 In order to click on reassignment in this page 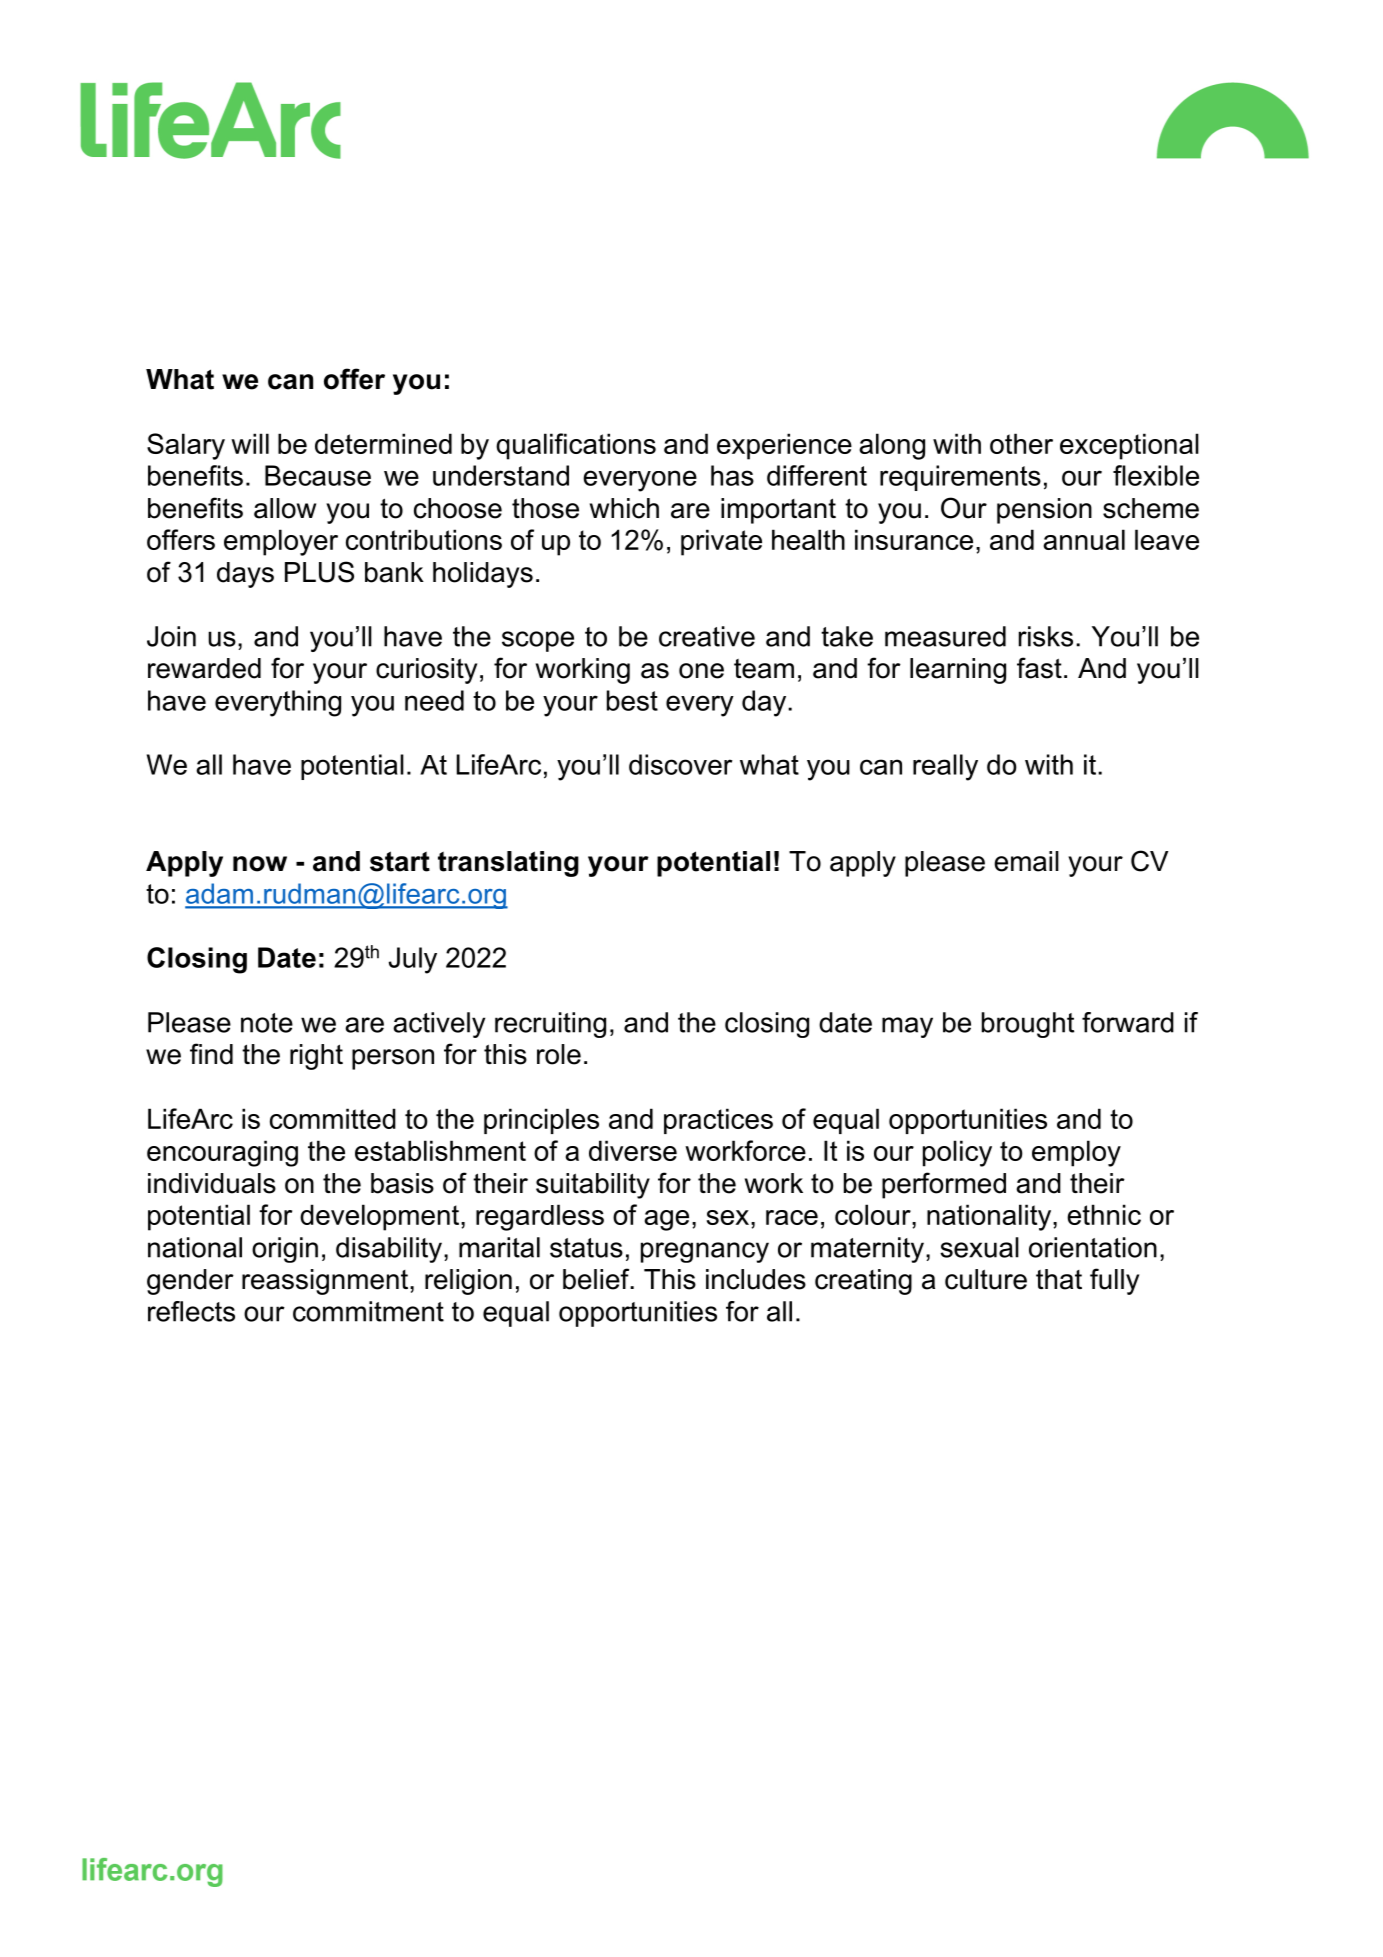, I will do `click(325, 1282)`.
